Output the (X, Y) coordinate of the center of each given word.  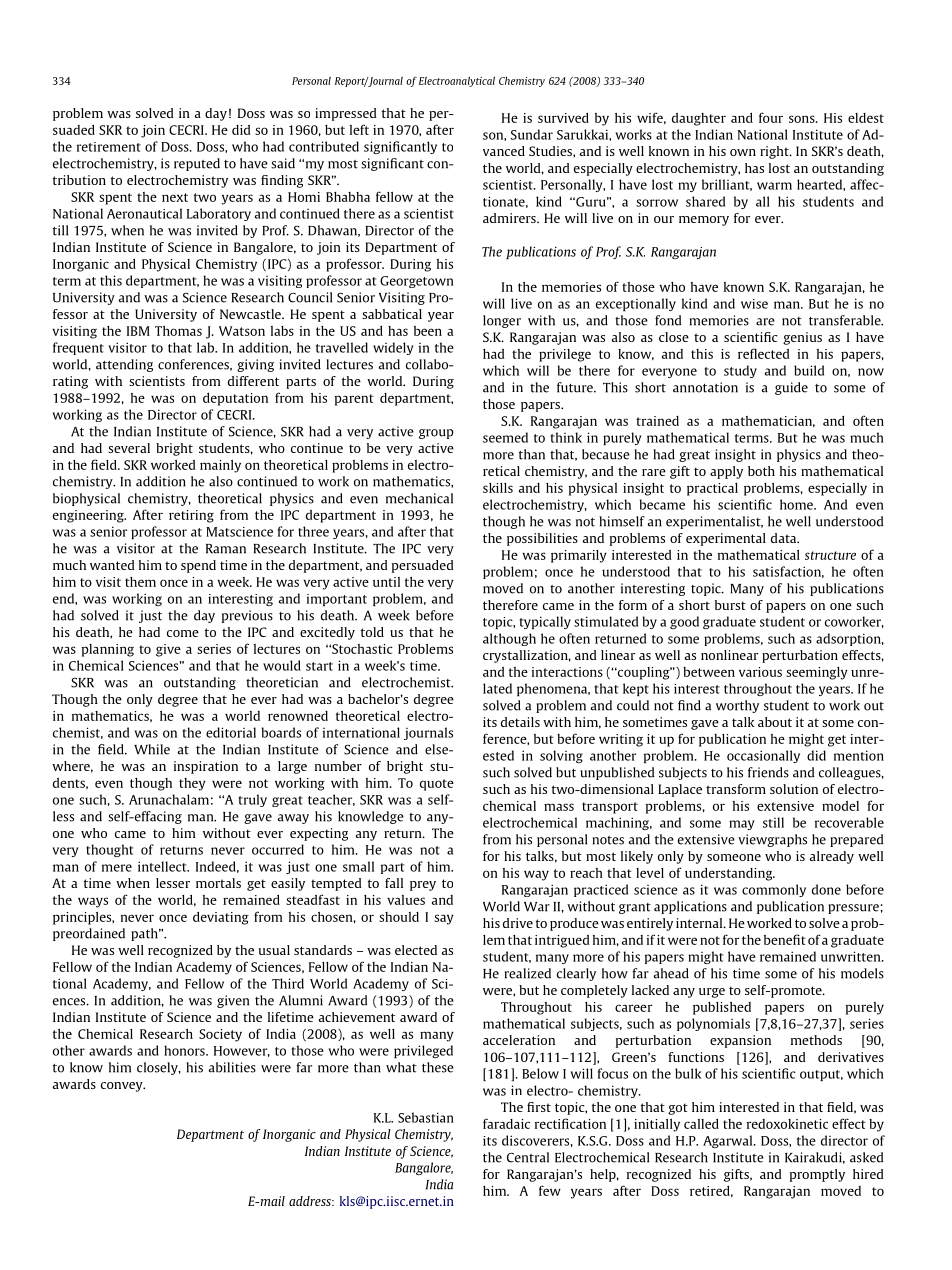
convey (123, 1087)
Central (528, 1157)
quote (437, 785)
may (742, 825)
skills (498, 488)
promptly (817, 1175)
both (761, 471)
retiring (191, 516)
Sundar (532, 134)
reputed (197, 164)
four (771, 117)
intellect (163, 866)
